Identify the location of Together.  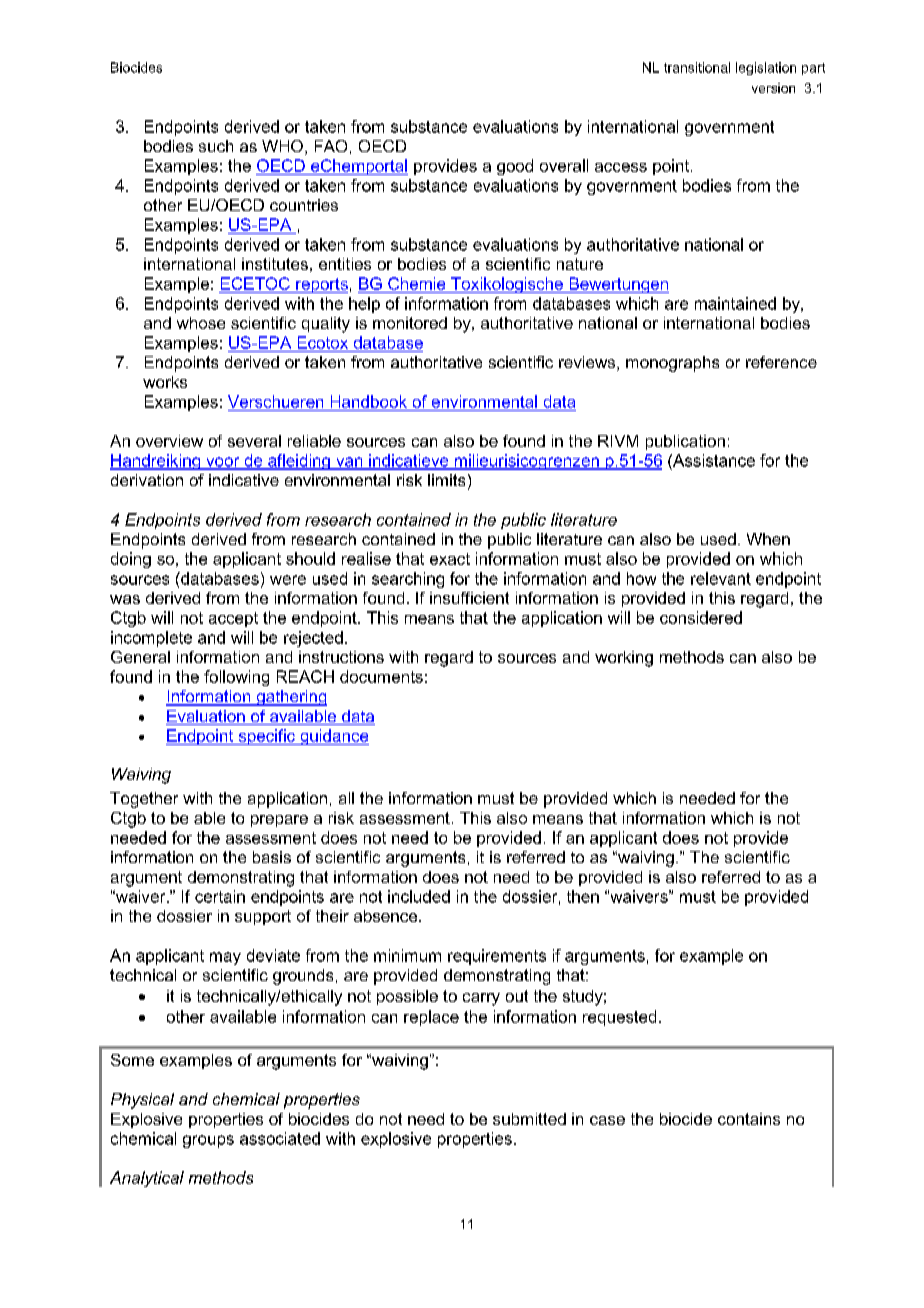
(144, 800).
